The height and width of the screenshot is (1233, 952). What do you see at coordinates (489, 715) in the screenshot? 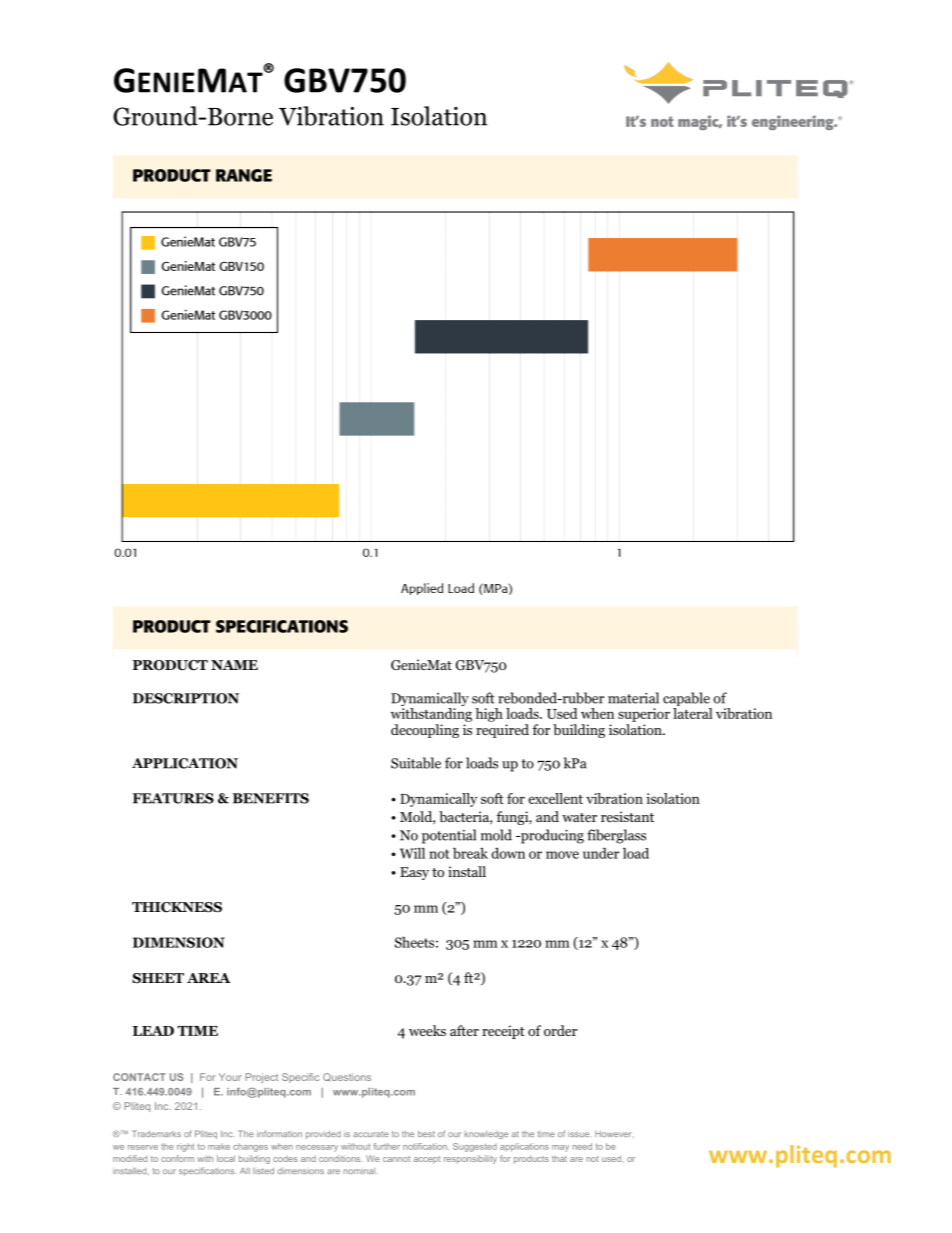
I see `high` at bounding box center [489, 715].
